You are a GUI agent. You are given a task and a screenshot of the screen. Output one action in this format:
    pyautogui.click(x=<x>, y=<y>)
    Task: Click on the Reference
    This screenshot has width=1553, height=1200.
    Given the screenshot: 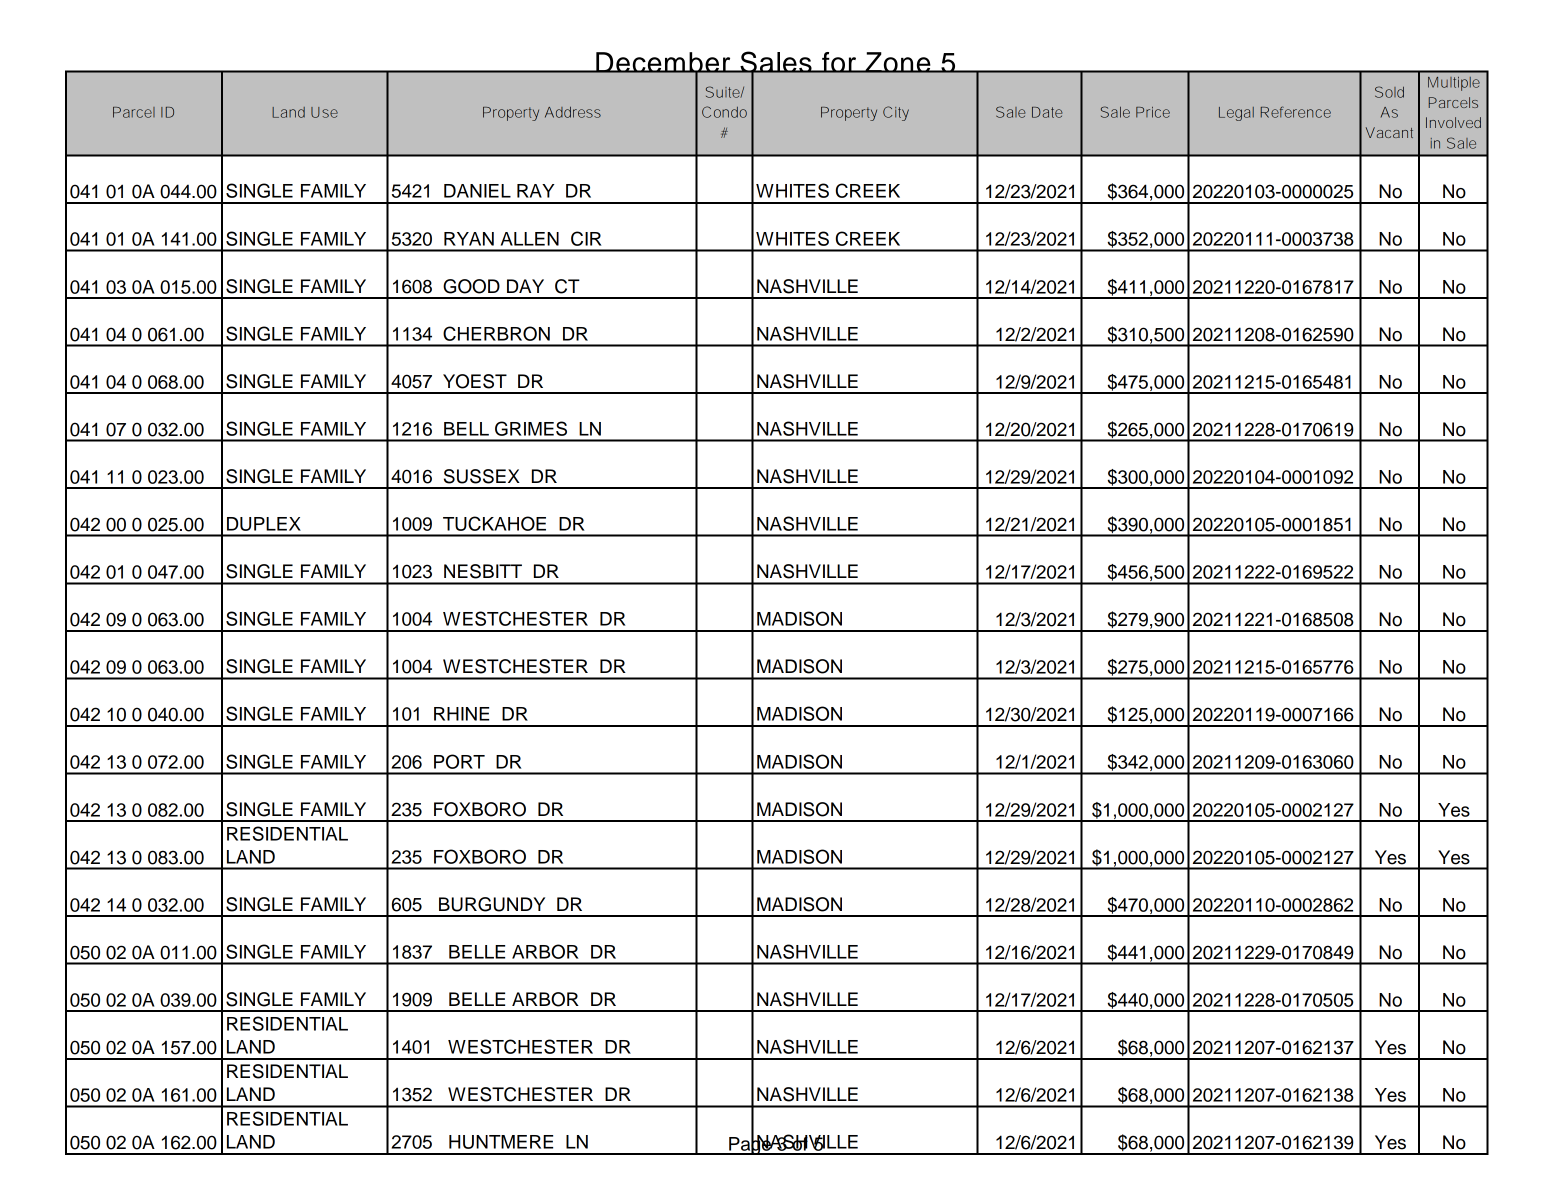 What is the action you would take?
    pyautogui.click(x=1296, y=112)
